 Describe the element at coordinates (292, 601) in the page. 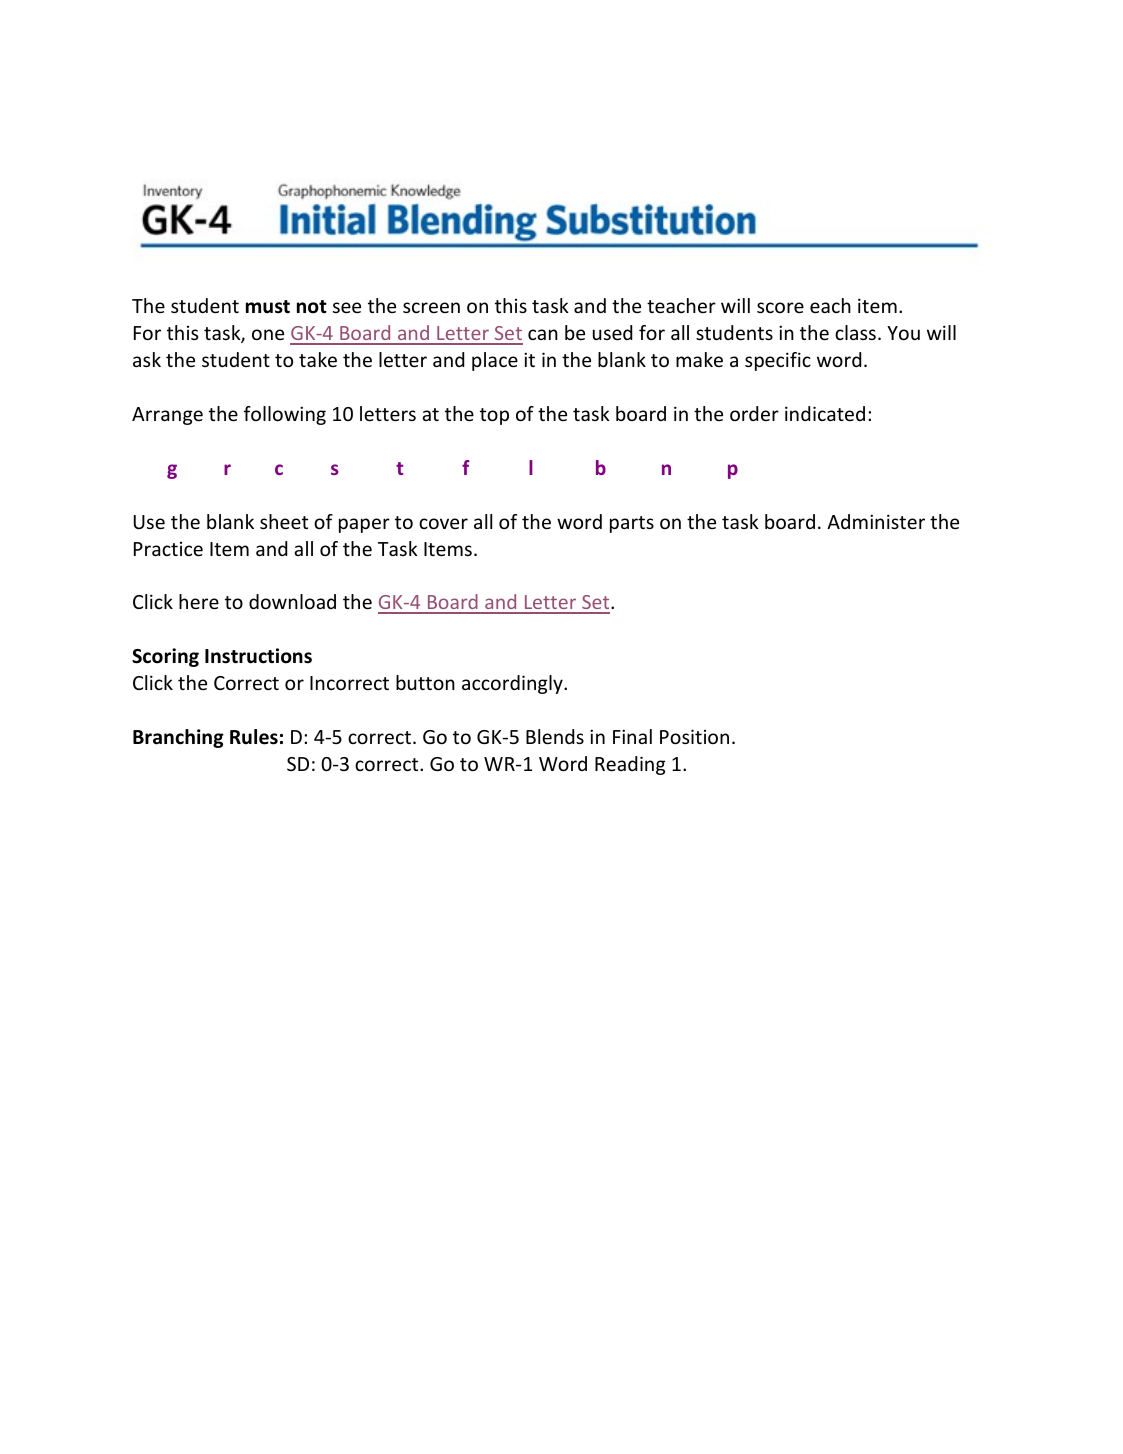

I see `download` at that location.
